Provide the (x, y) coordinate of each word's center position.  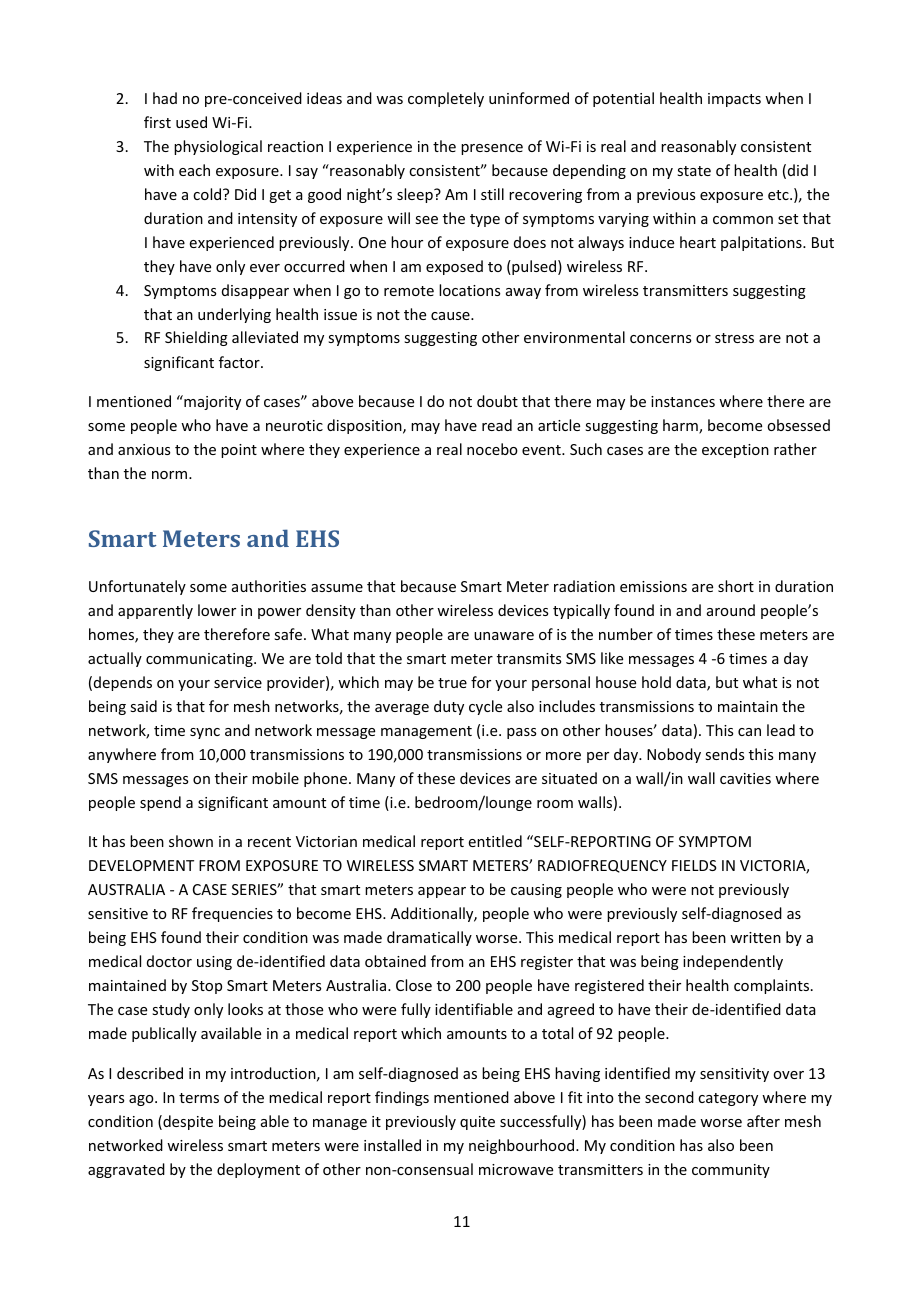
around (731, 610)
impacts (734, 100)
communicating (200, 660)
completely (446, 99)
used (191, 122)
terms (199, 1098)
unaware (504, 636)
